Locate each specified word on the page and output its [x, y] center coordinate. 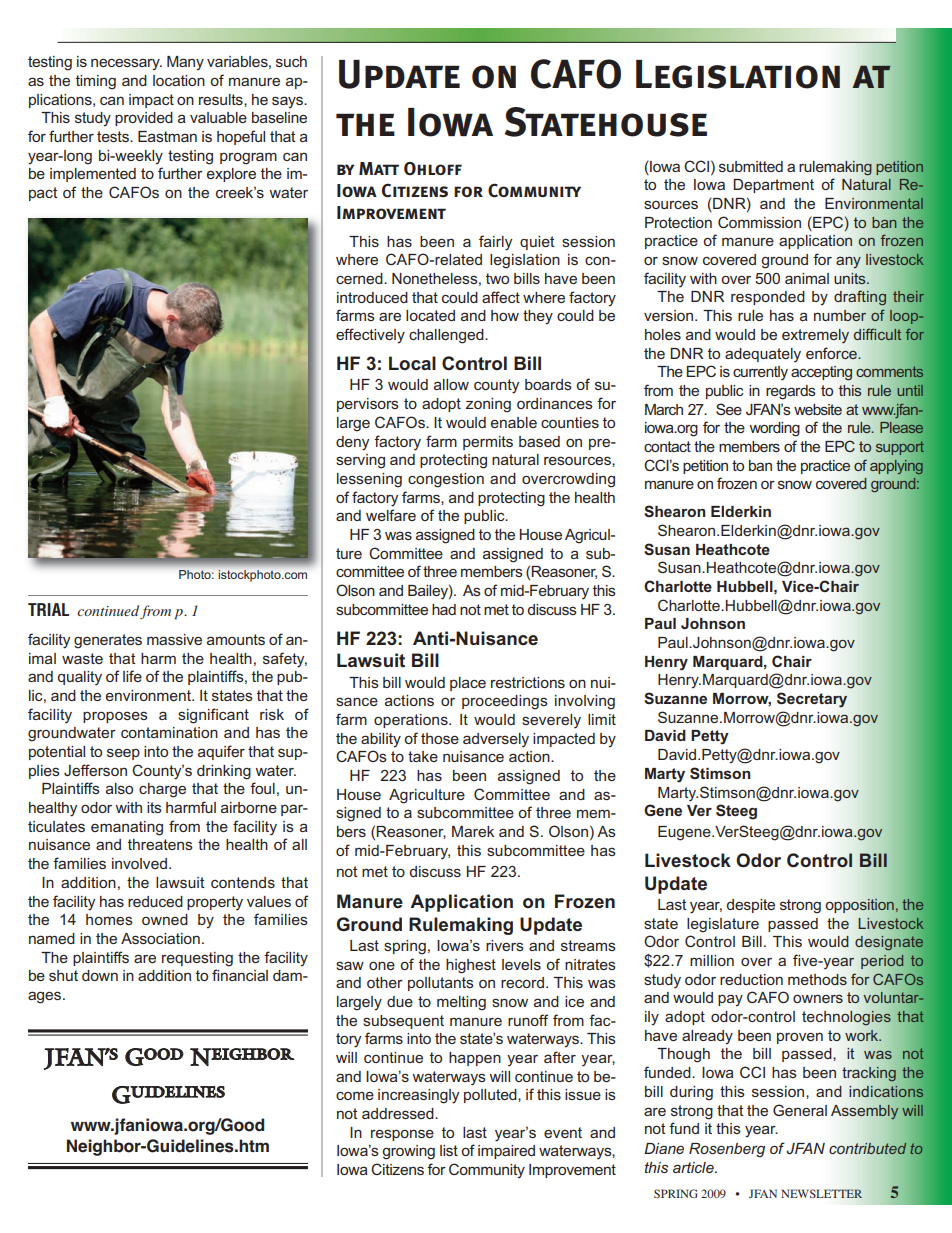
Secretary [812, 700]
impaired [506, 1152]
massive [174, 639]
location [179, 80]
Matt [379, 168]
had [444, 609]
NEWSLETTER [822, 1193]
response [402, 1135]
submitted [751, 166]
